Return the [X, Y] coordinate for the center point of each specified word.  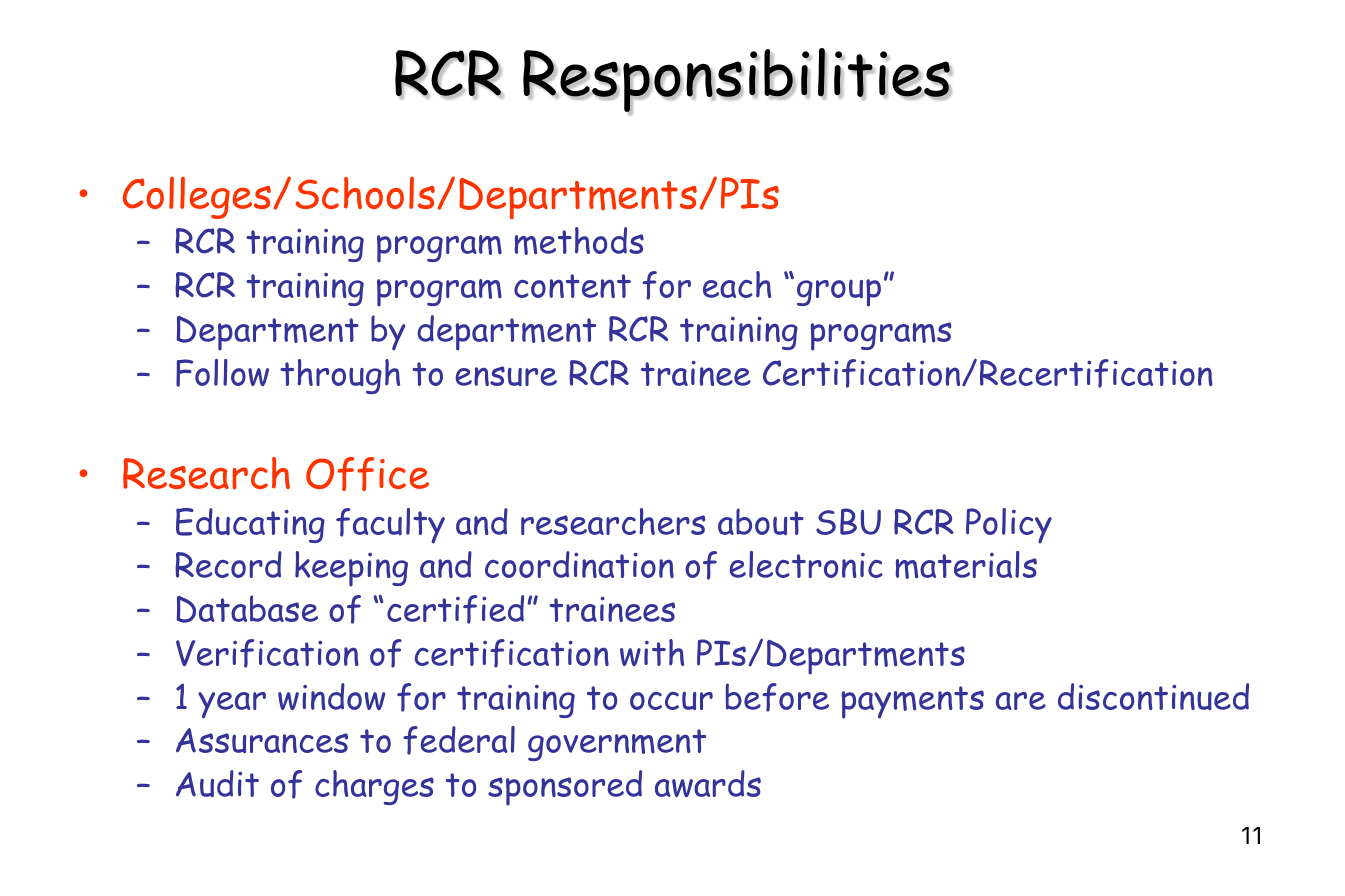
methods [579, 241]
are [1021, 701]
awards [708, 783]
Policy [1009, 526]
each [737, 284]
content [572, 286]
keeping [351, 569]
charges [374, 787]
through [340, 376]
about [761, 521]
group [839, 293]
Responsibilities [737, 81]
